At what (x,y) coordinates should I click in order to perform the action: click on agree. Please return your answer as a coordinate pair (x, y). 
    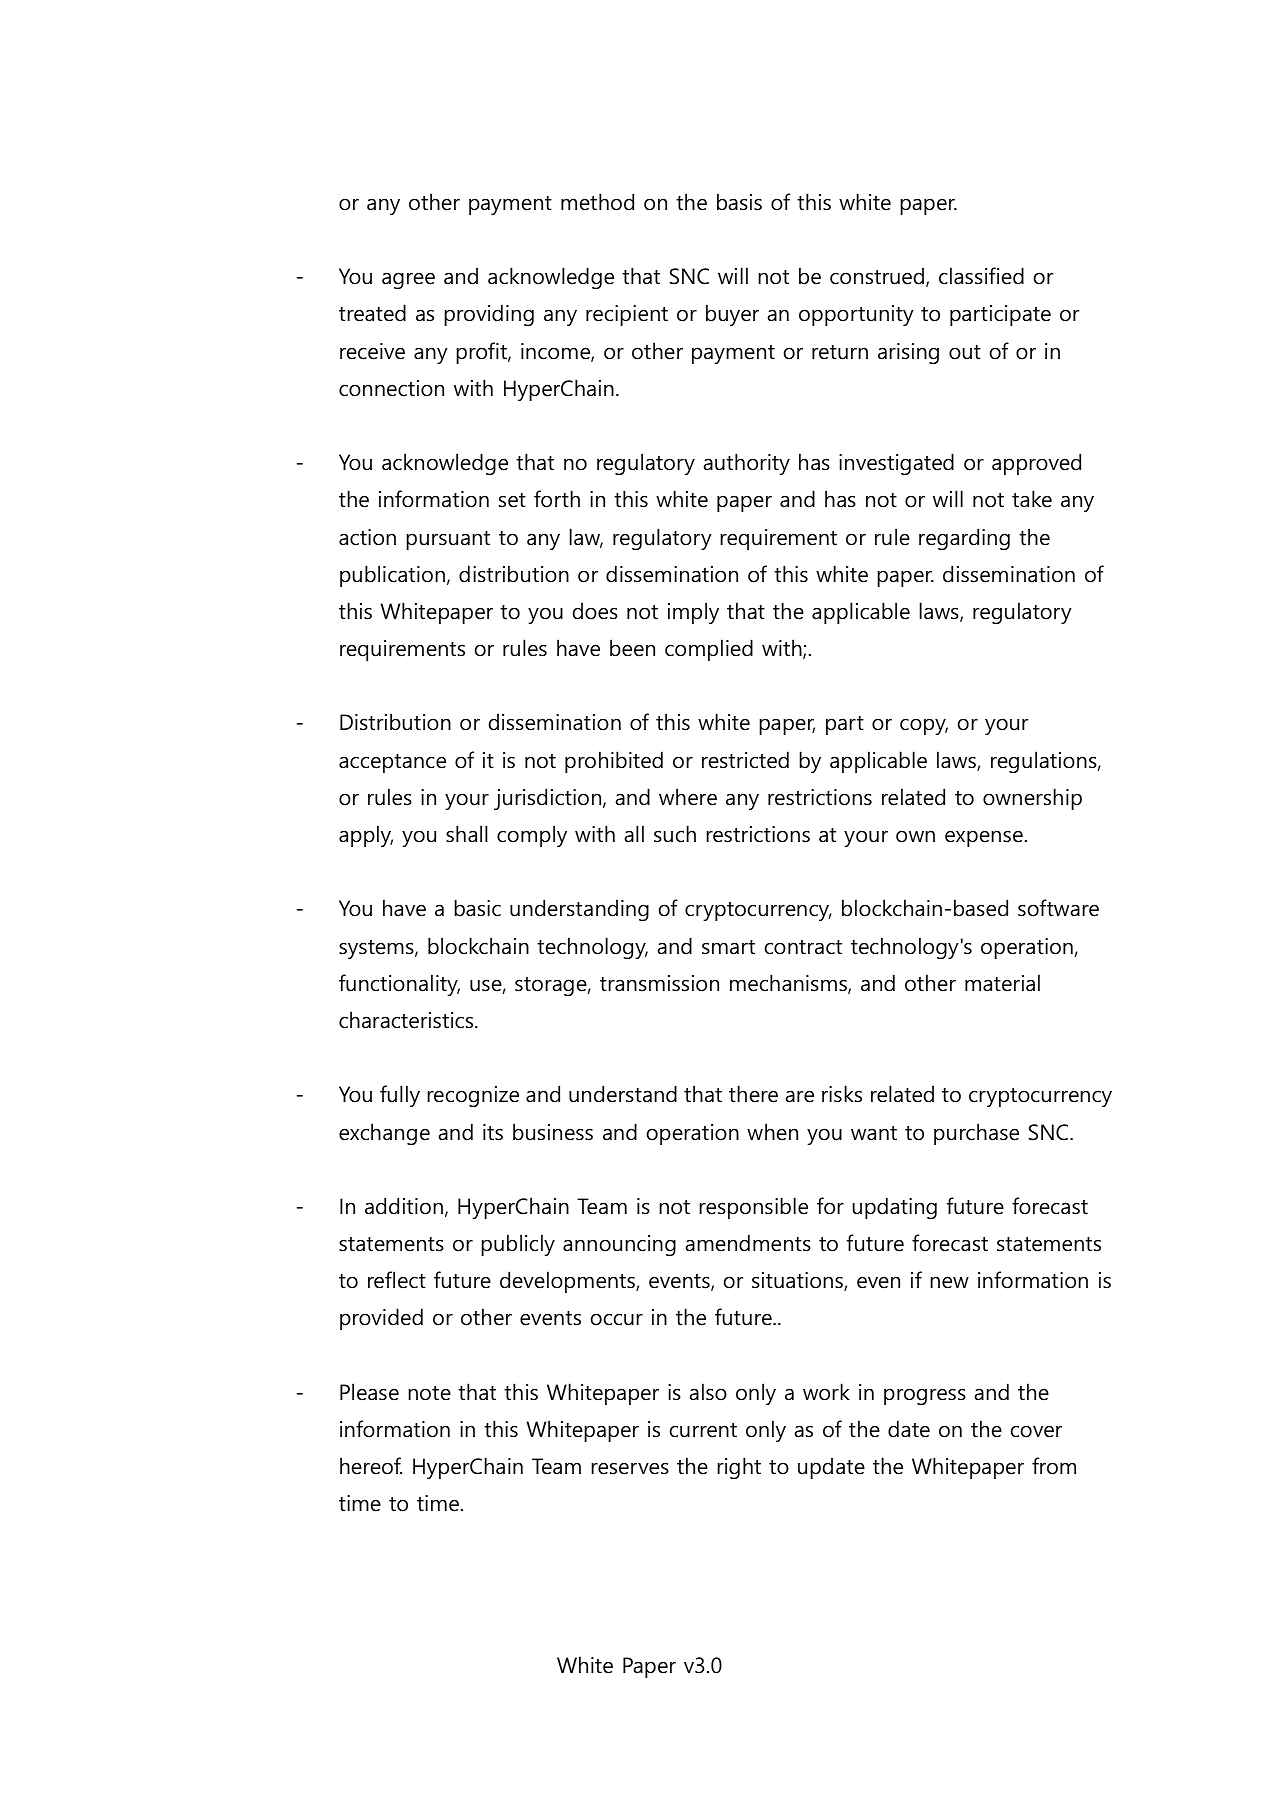
    Looking at the image, I should click on (408, 280).
